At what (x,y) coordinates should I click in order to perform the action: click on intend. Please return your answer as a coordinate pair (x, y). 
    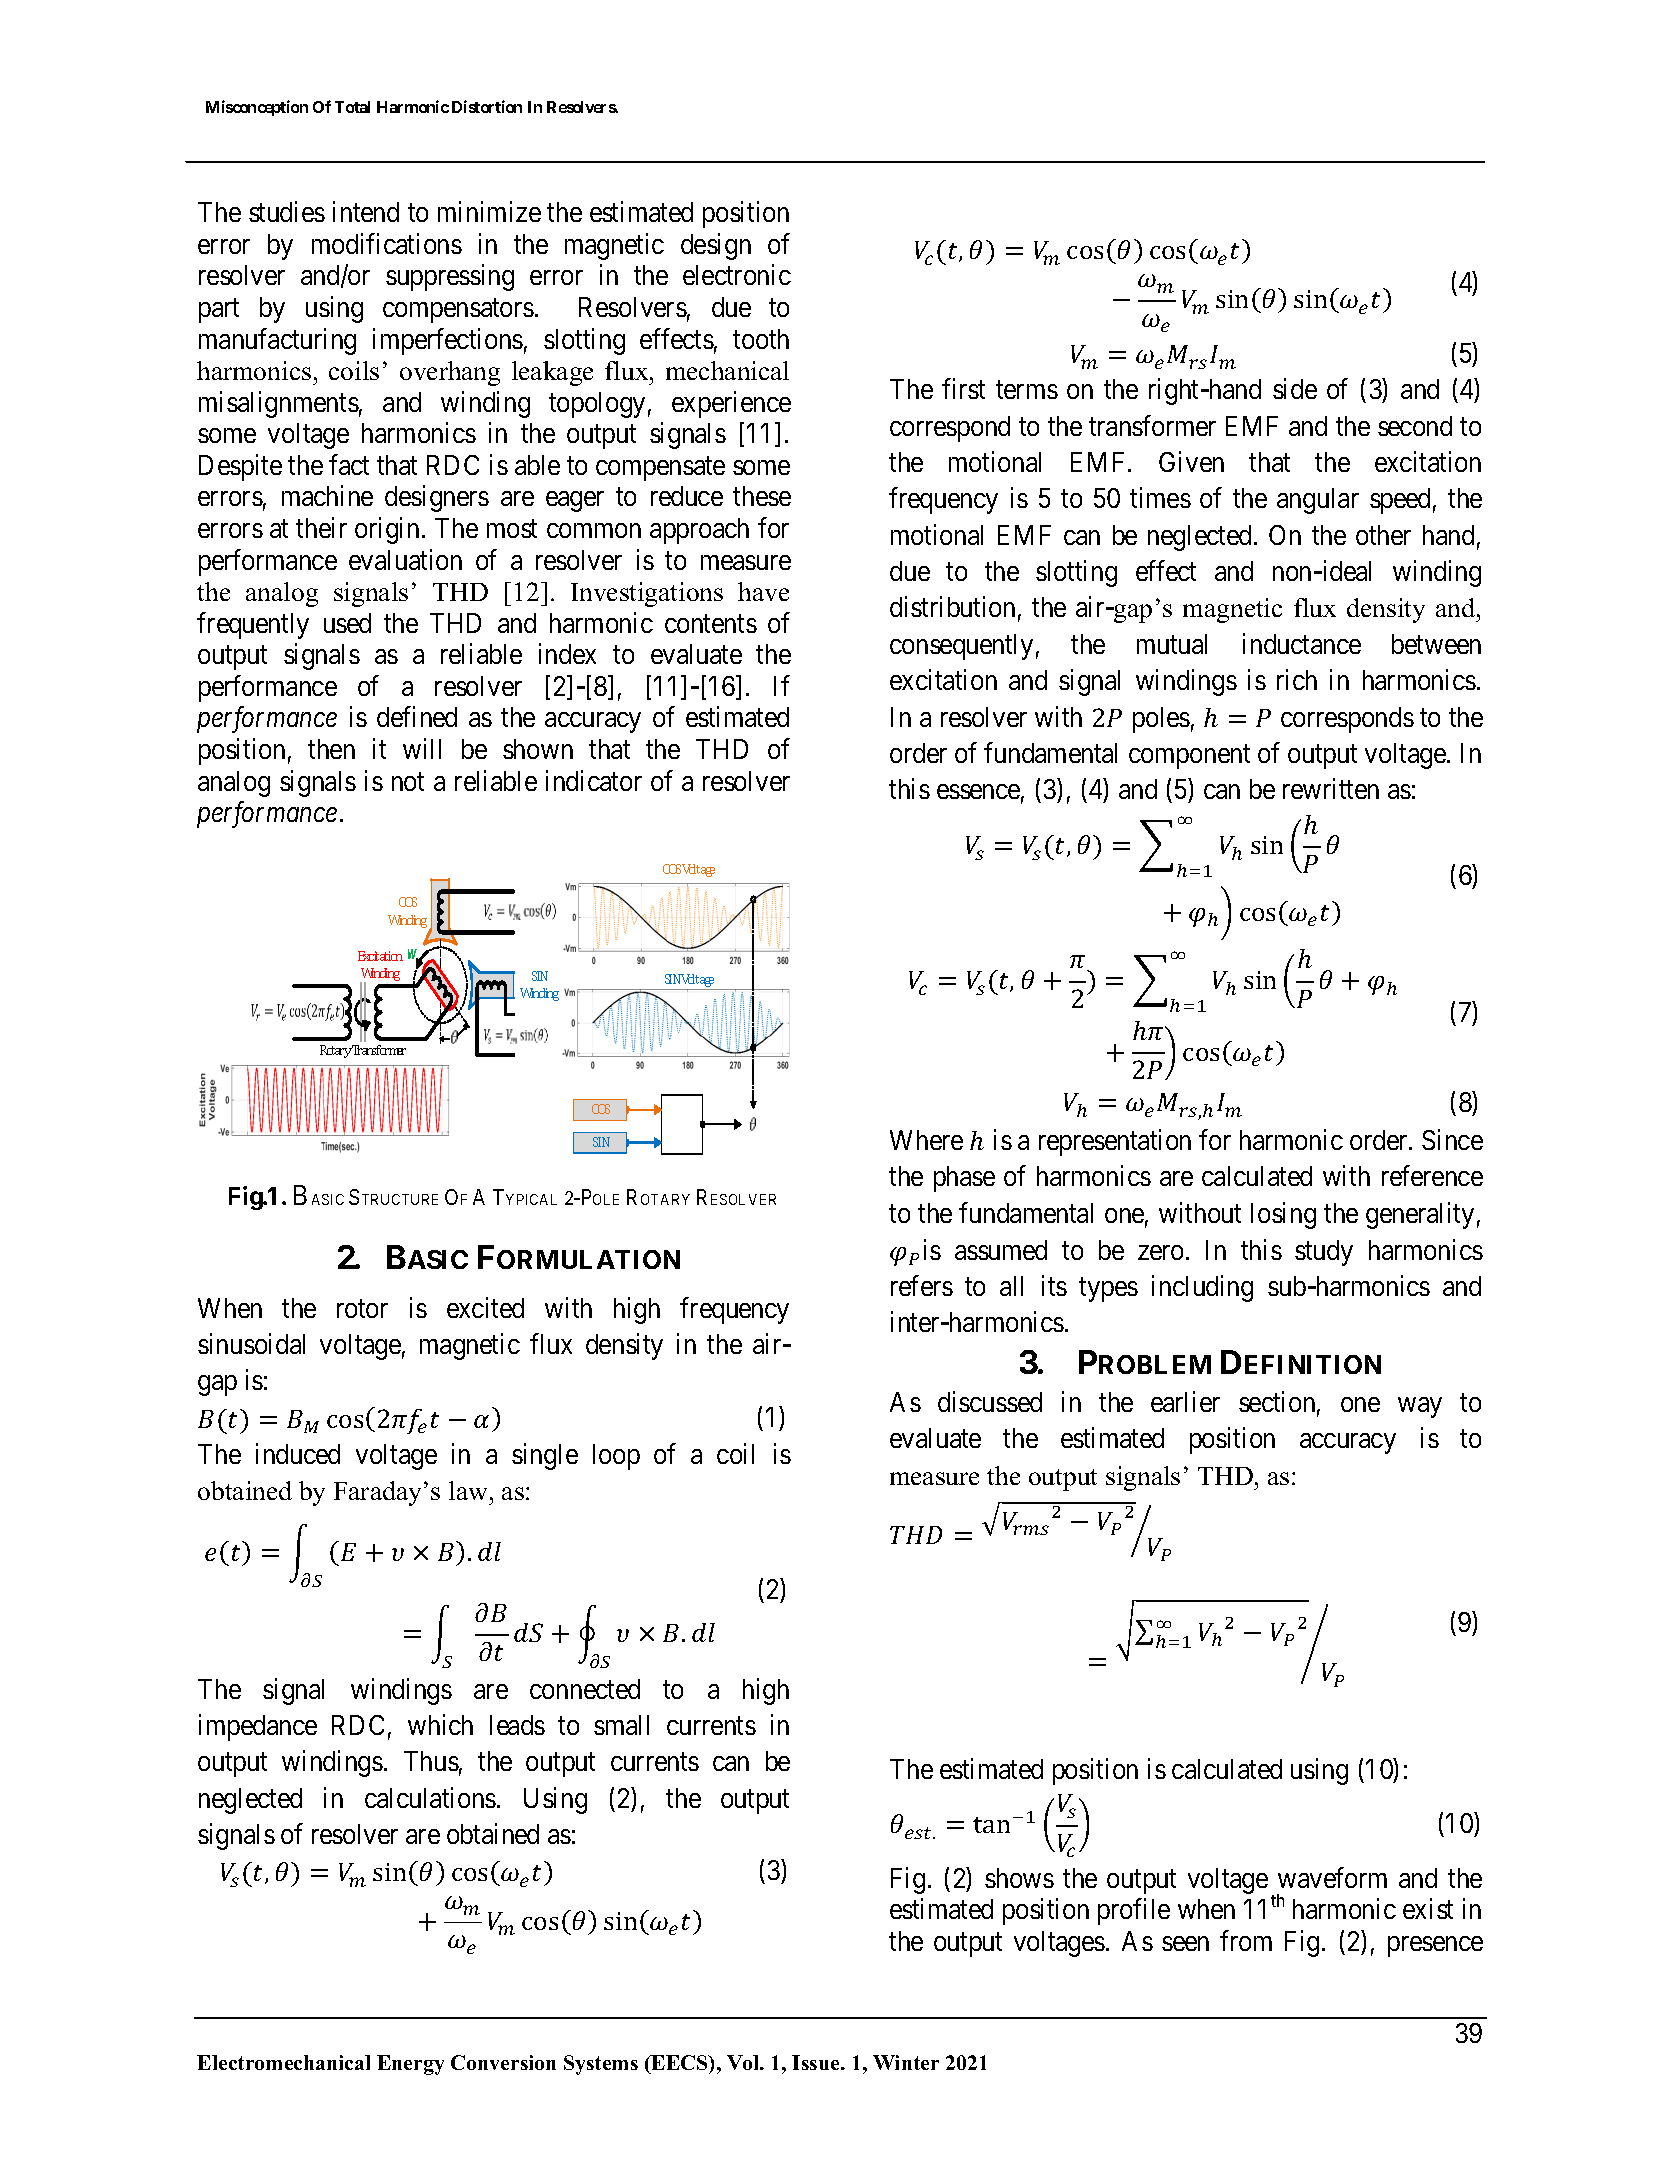
    Looking at the image, I should click on (366, 212).
